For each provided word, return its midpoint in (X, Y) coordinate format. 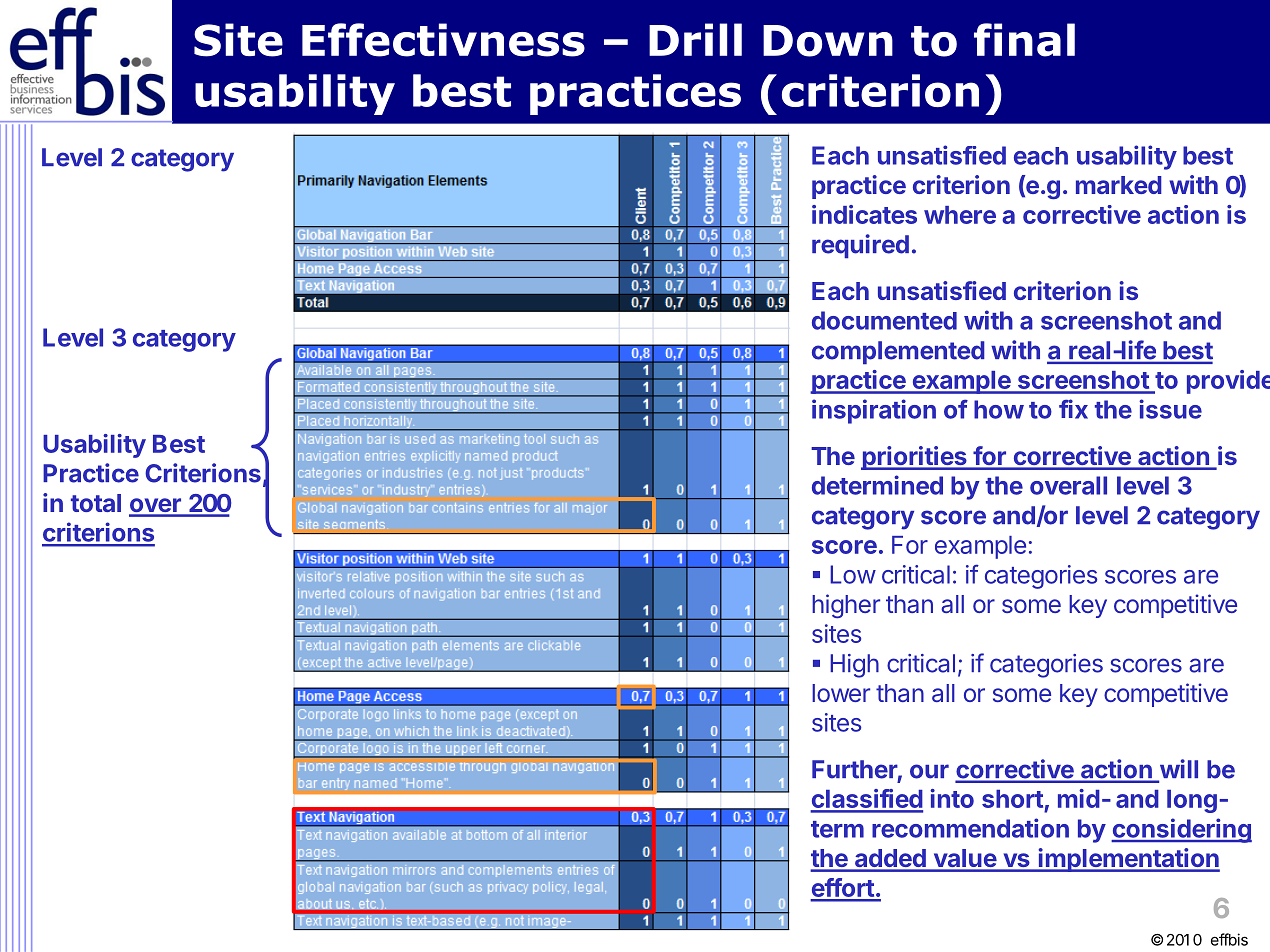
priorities (915, 458)
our (929, 771)
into (952, 798)
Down (828, 41)
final (1024, 40)
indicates (864, 214)
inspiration (874, 411)
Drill (695, 39)
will (1177, 770)
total (96, 503)
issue (1170, 409)
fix (1073, 409)
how (999, 409)
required (860, 246)
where (960, 215)
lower (841, 693)
